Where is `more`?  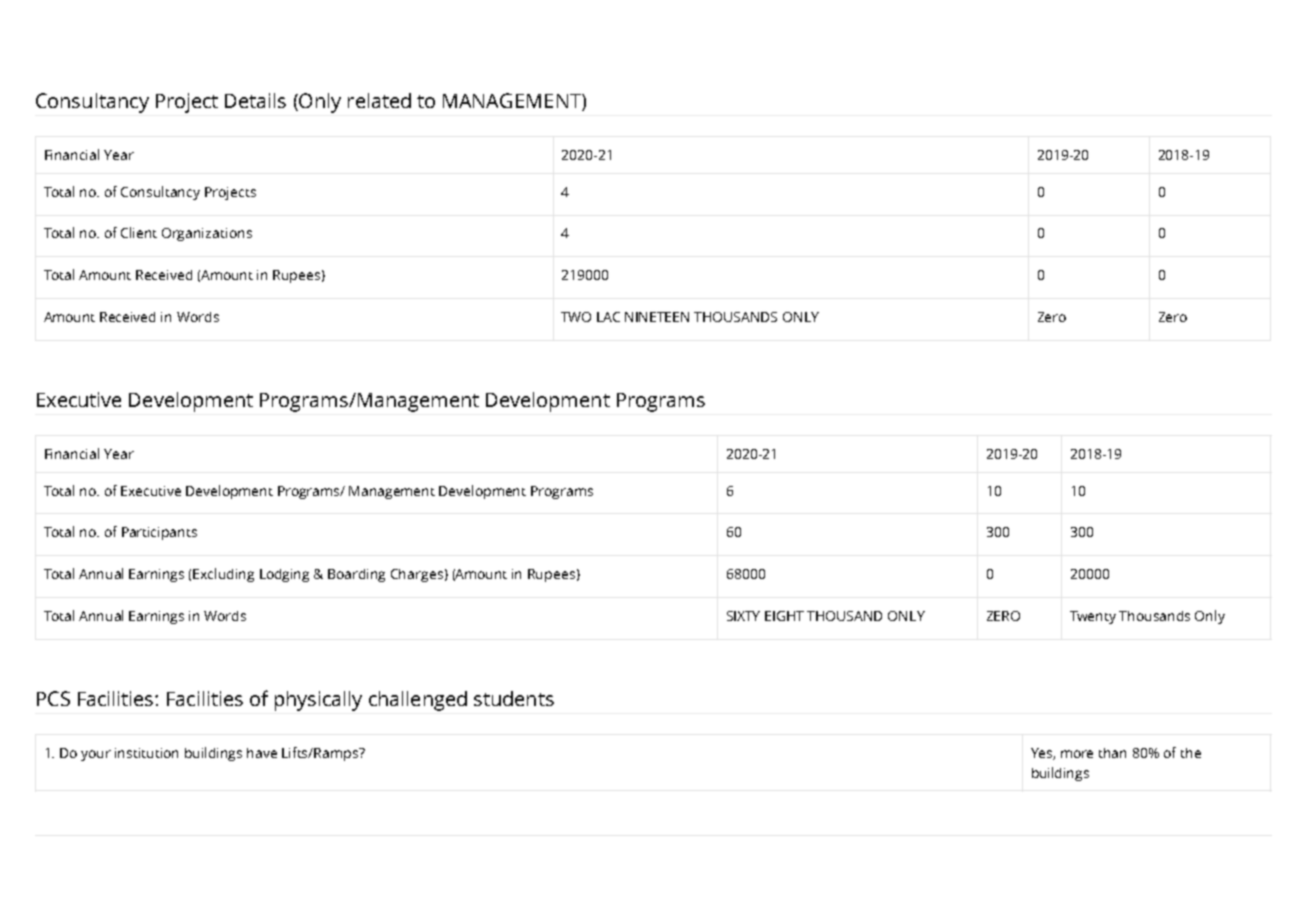 more is located at coordinates (1077, 754).
